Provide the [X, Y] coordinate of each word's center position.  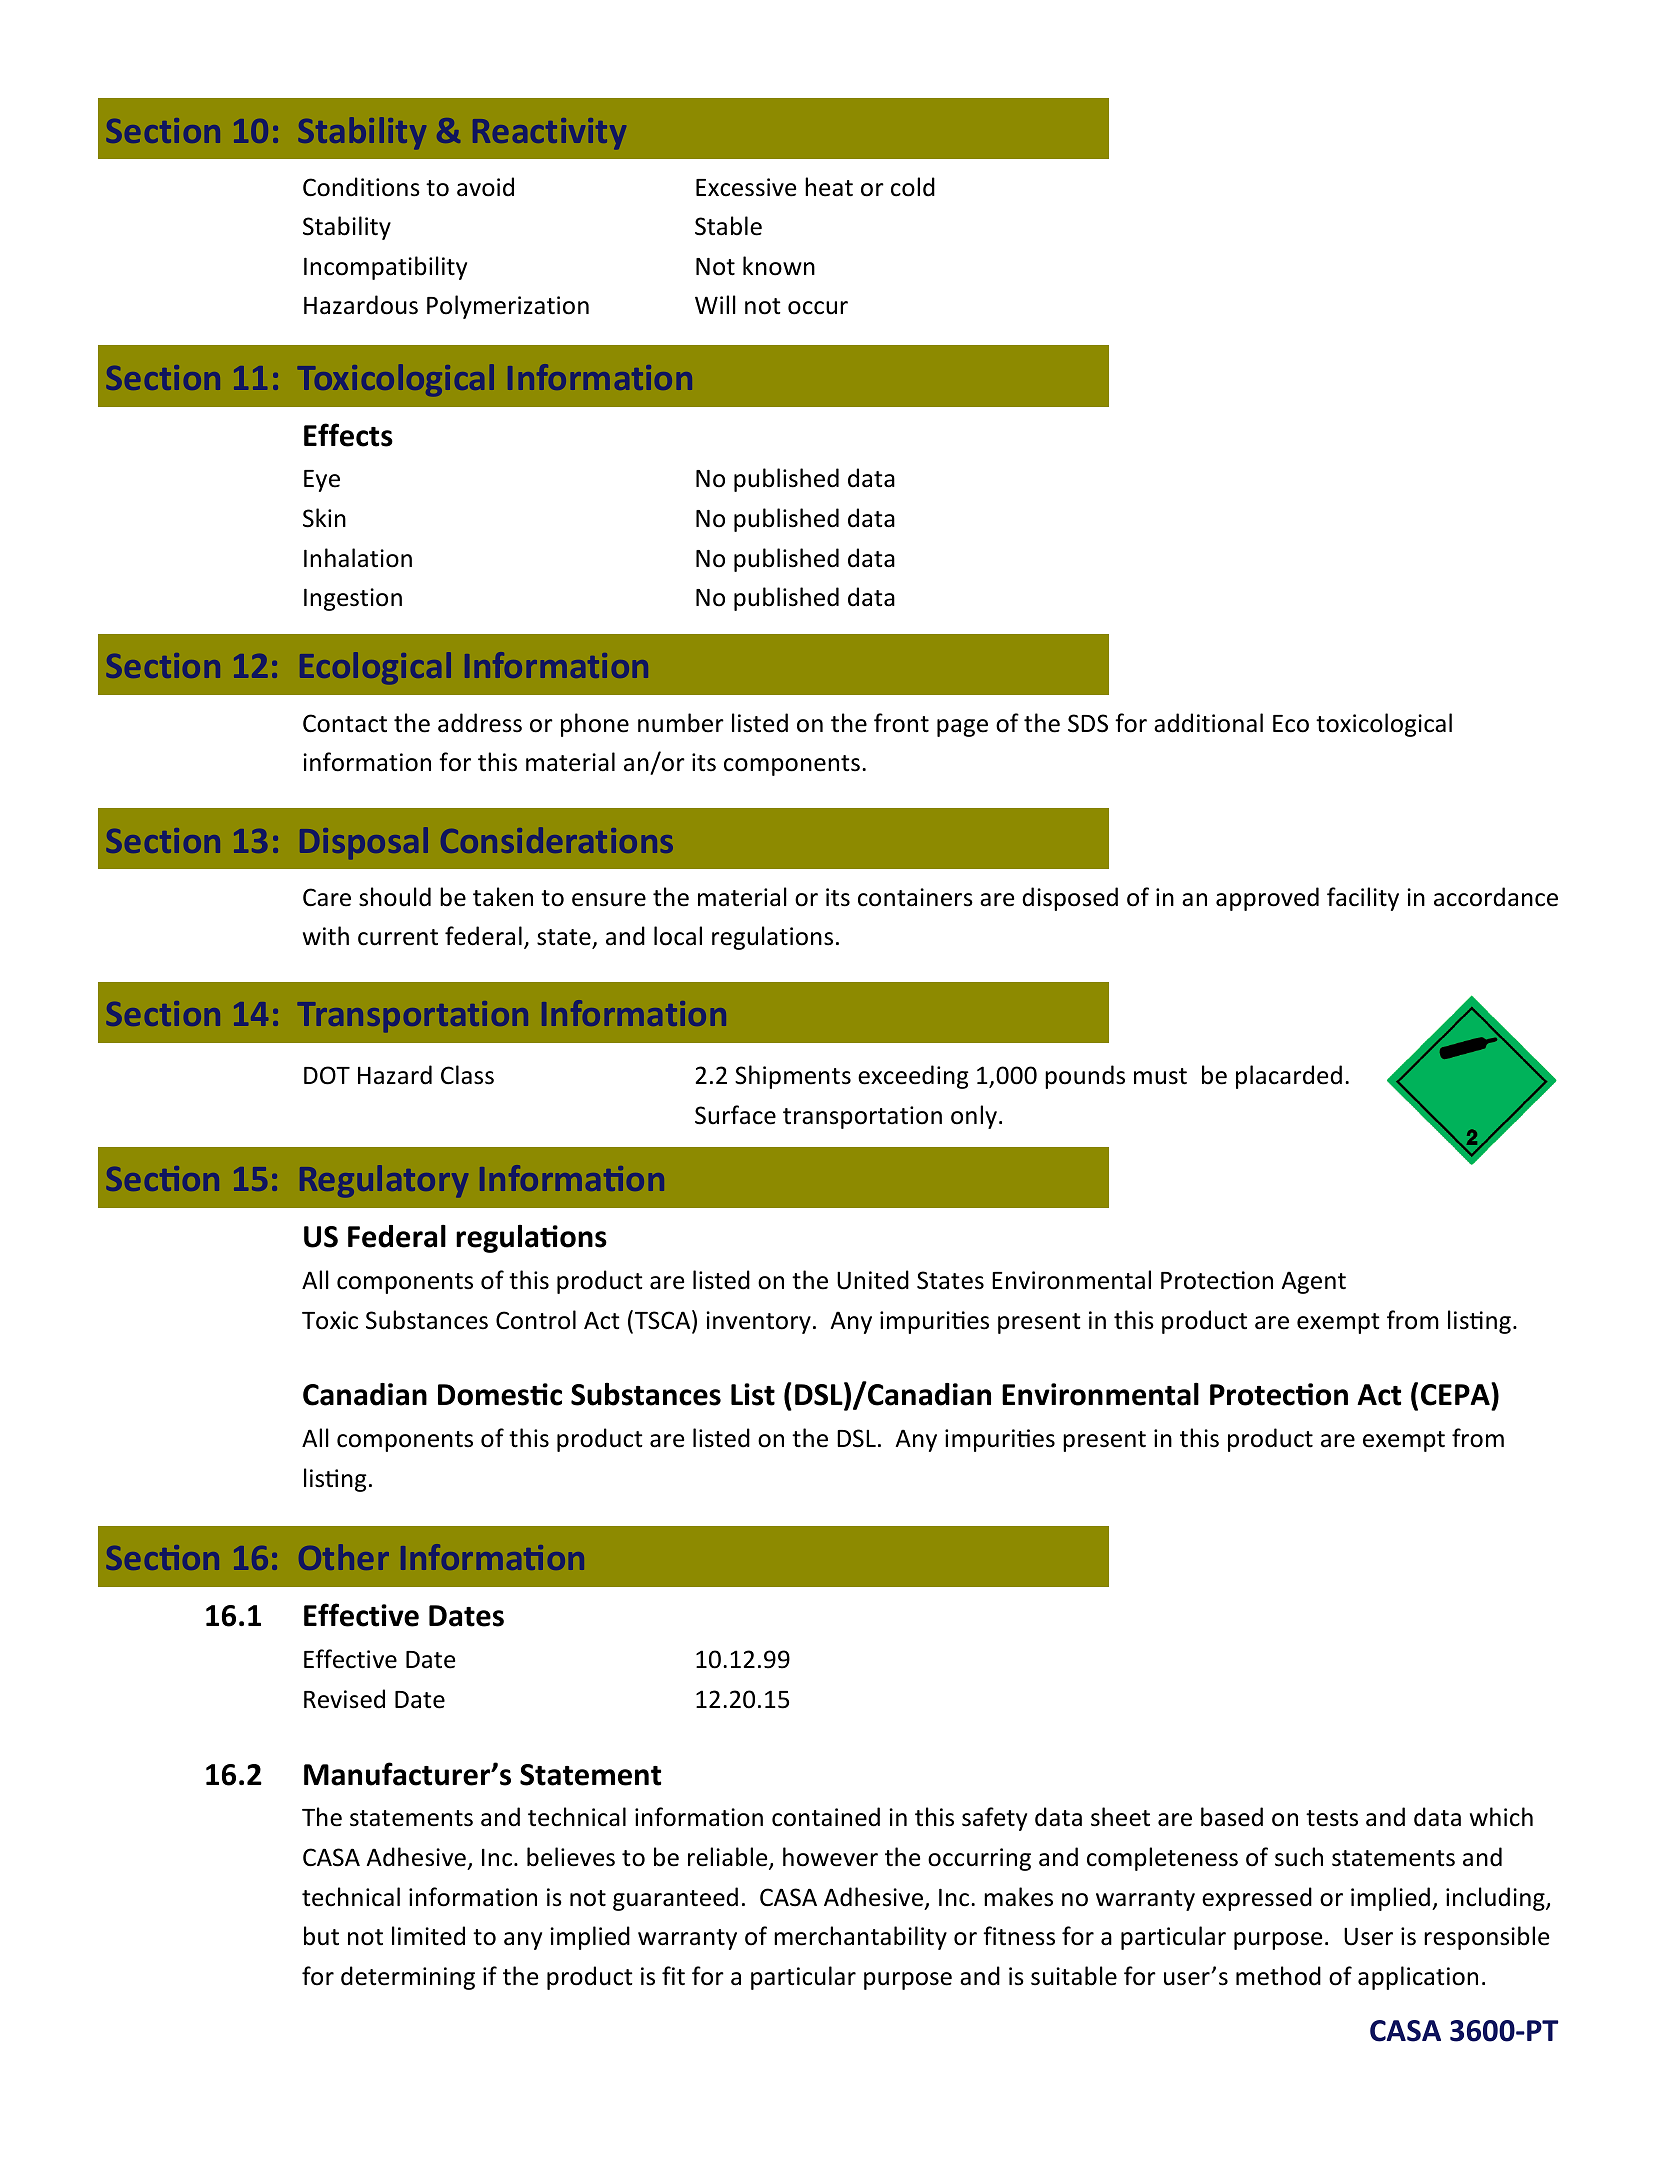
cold [913, 187]
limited [428, 1936]
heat [829, 187]
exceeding [913, 1077]
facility [1363, 899]
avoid [485, 187]
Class [467, 1075]
